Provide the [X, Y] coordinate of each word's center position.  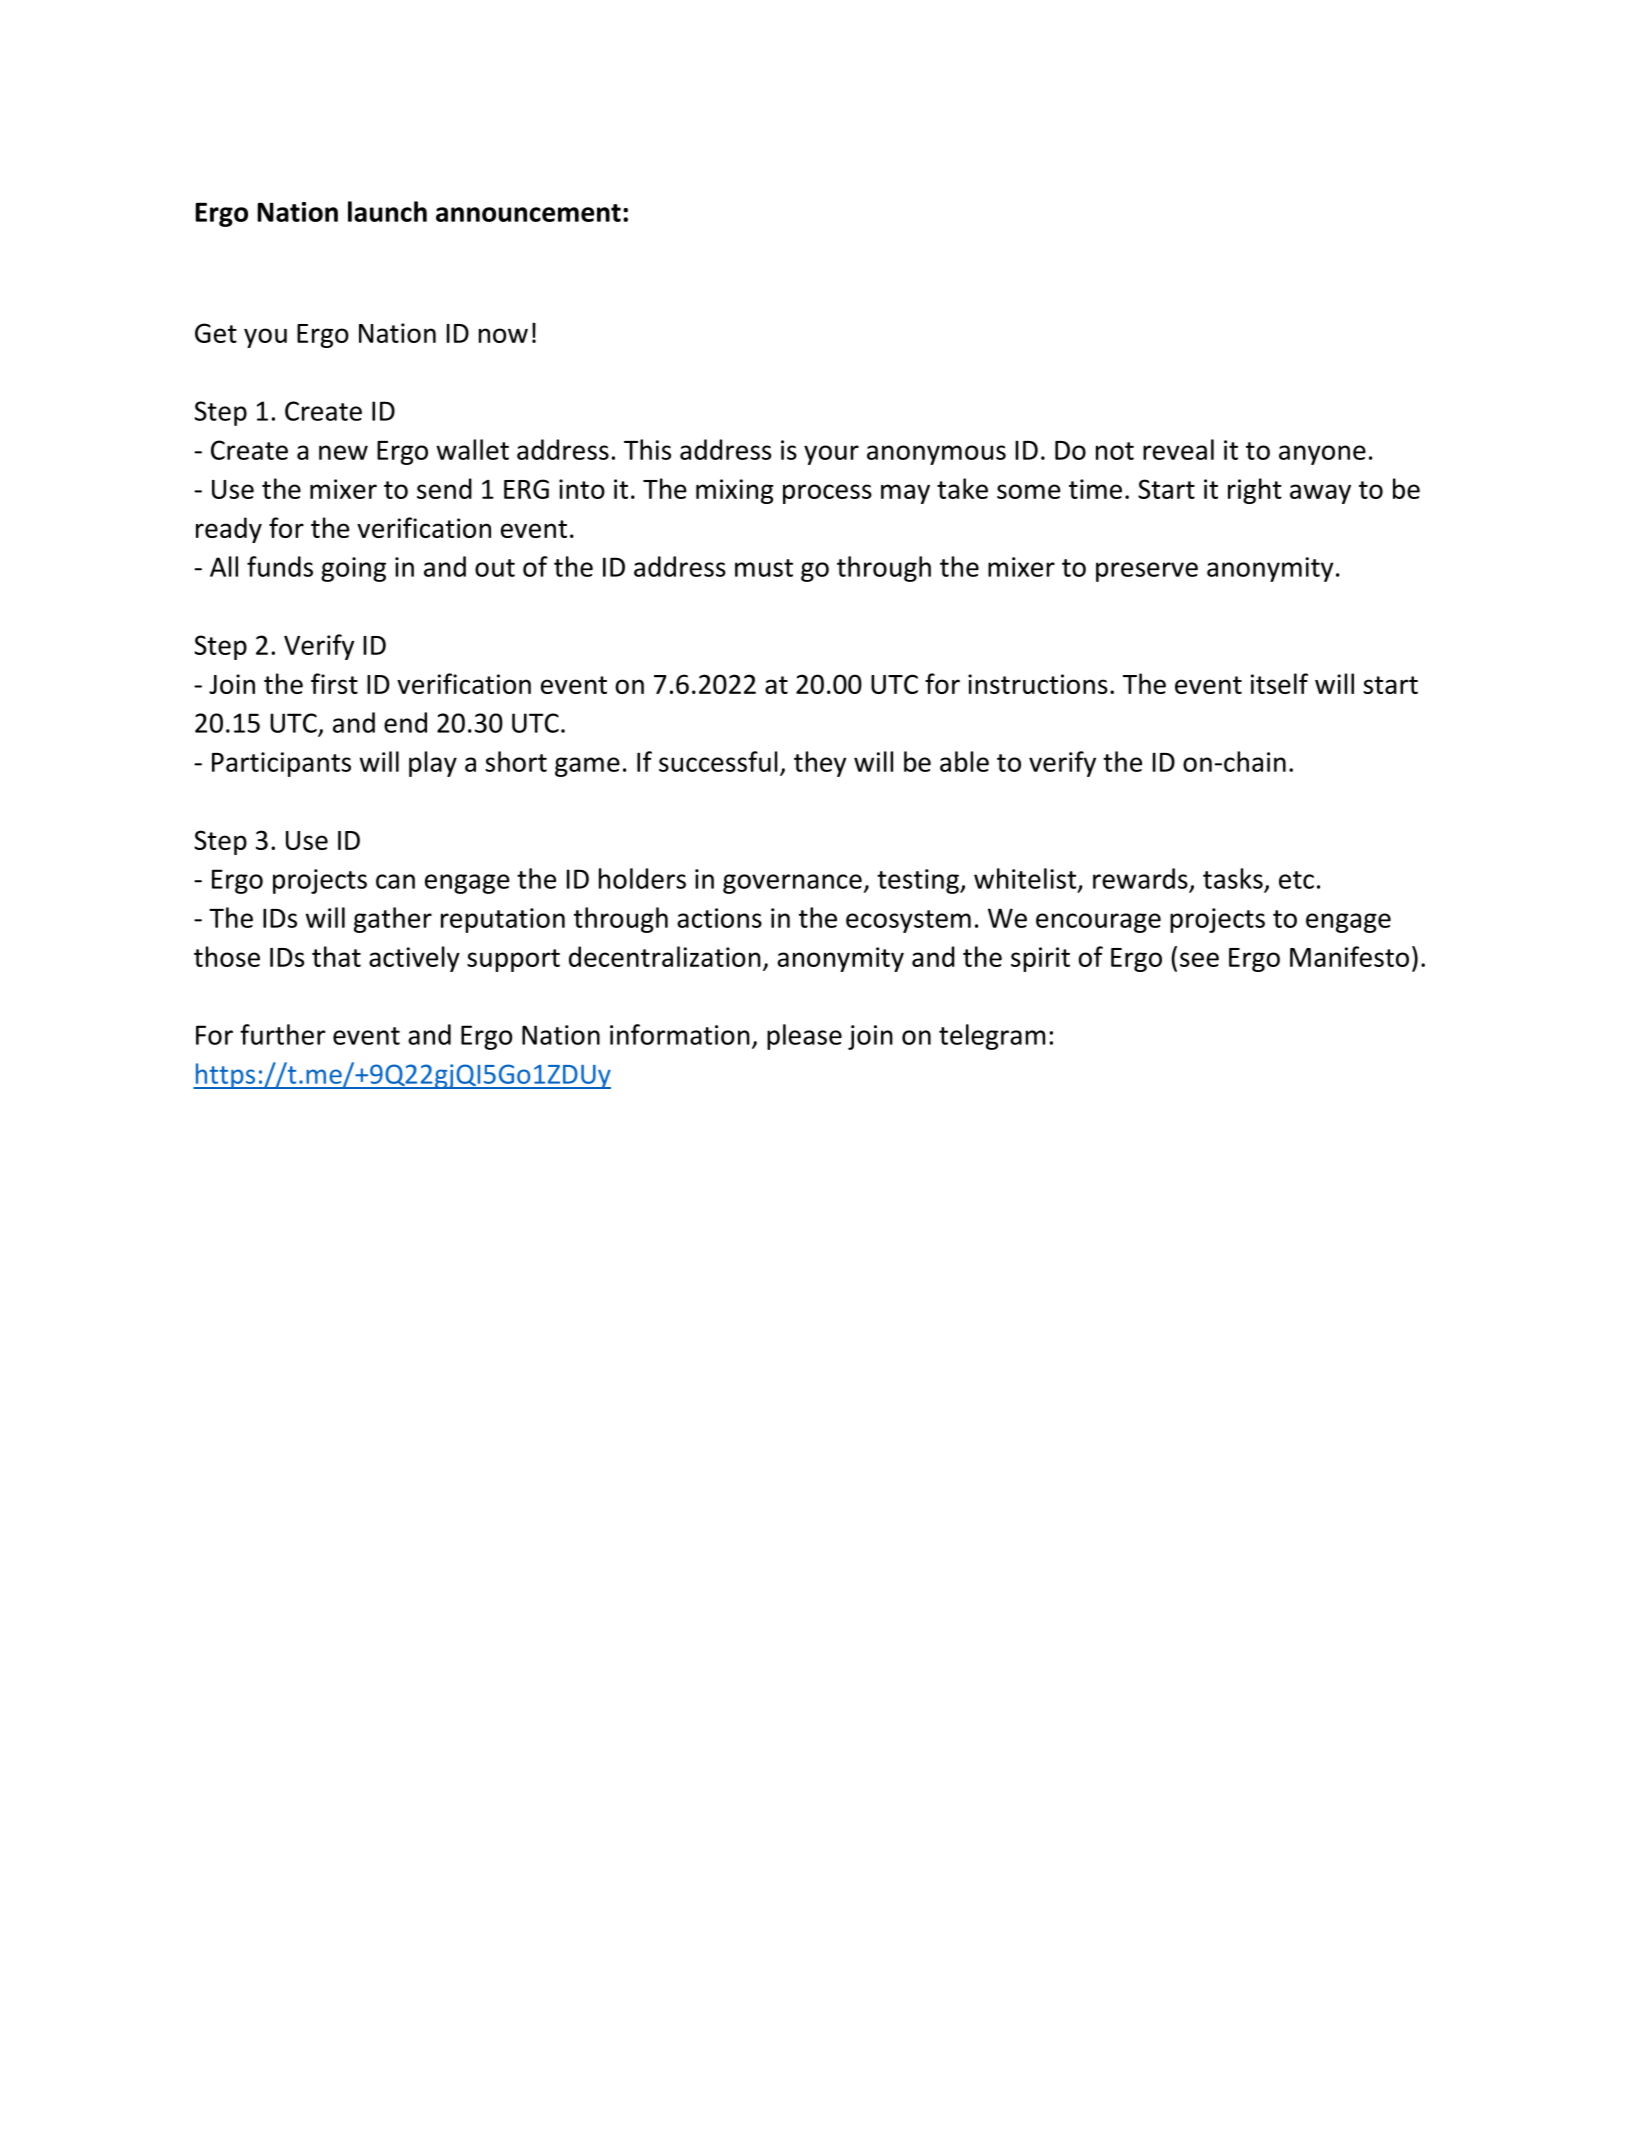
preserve [1147, 572]
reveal [1178, 449]
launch [387, 211]
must [764, 568]
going [353, 569]
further [283, 1034]
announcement [528, 213]
